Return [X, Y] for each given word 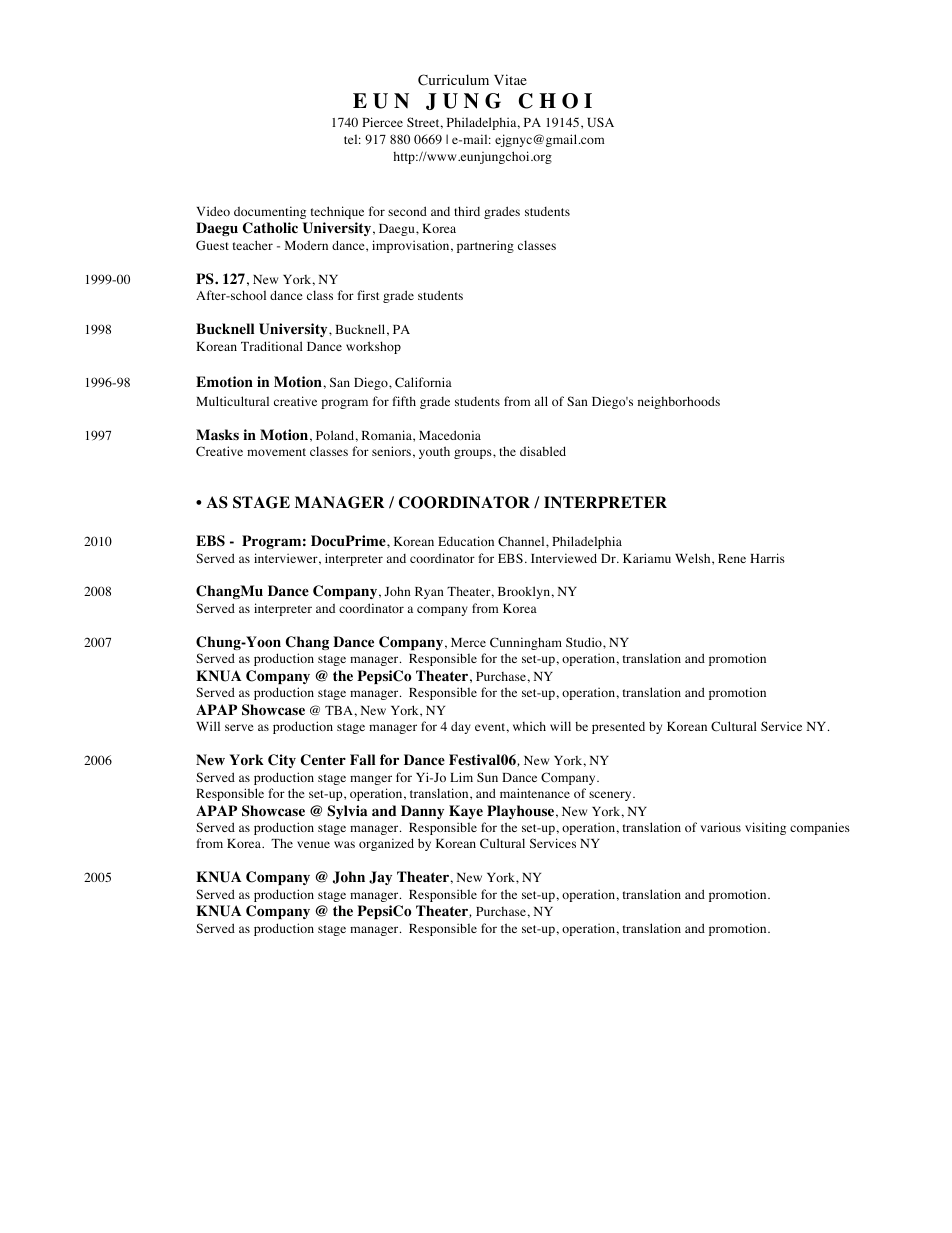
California [423, 382]
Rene [732, 558]
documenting [270, 212]
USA [600, 122]
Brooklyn [524, 592]
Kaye [466, 812]
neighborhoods [679, 402]
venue [313, 844]
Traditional [272, 346]
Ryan [429, 593]
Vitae [510, 79]
